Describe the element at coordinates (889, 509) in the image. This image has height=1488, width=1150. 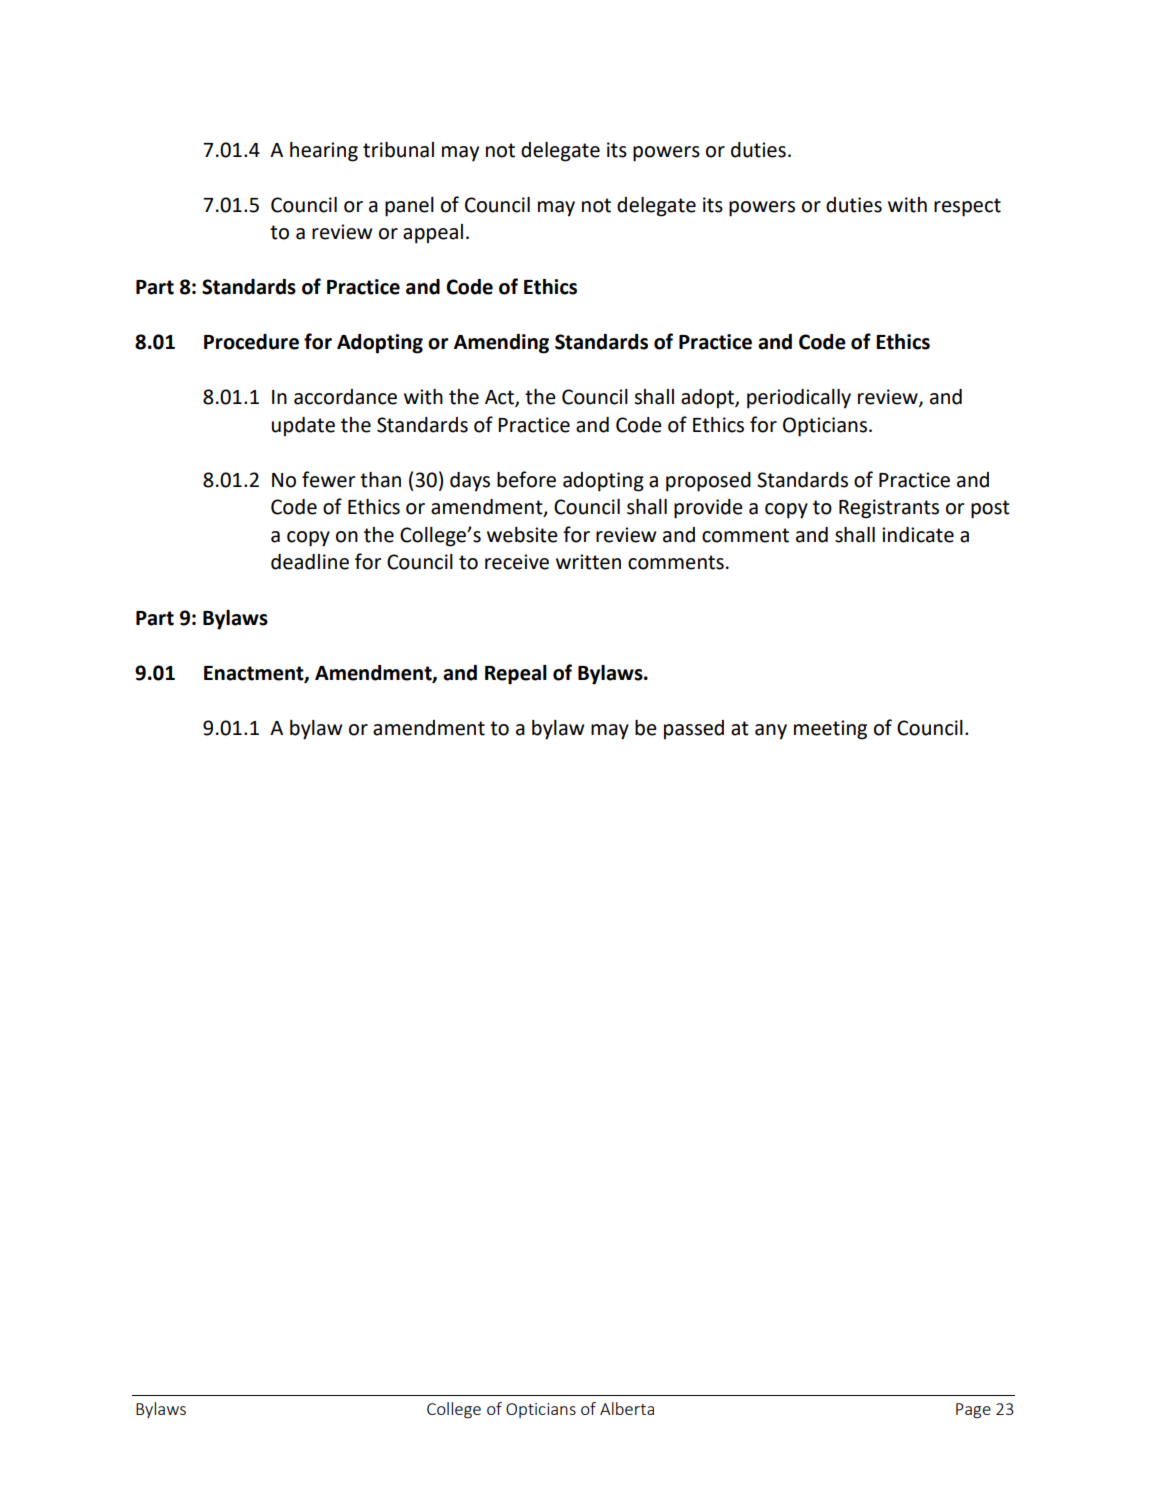
I see `Registrants` at that location.
